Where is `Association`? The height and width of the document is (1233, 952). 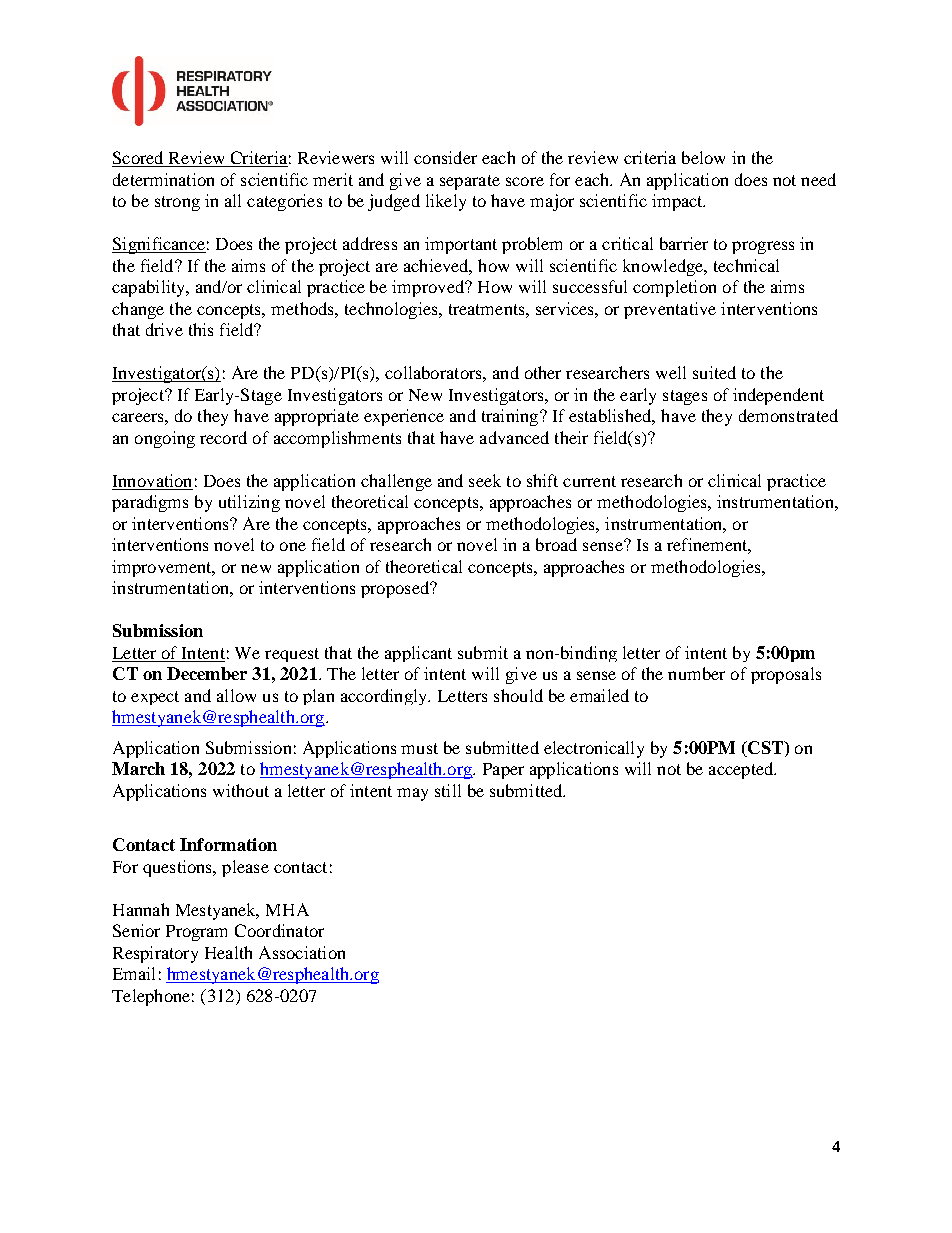 Association is located at coordinates (302, 952).
